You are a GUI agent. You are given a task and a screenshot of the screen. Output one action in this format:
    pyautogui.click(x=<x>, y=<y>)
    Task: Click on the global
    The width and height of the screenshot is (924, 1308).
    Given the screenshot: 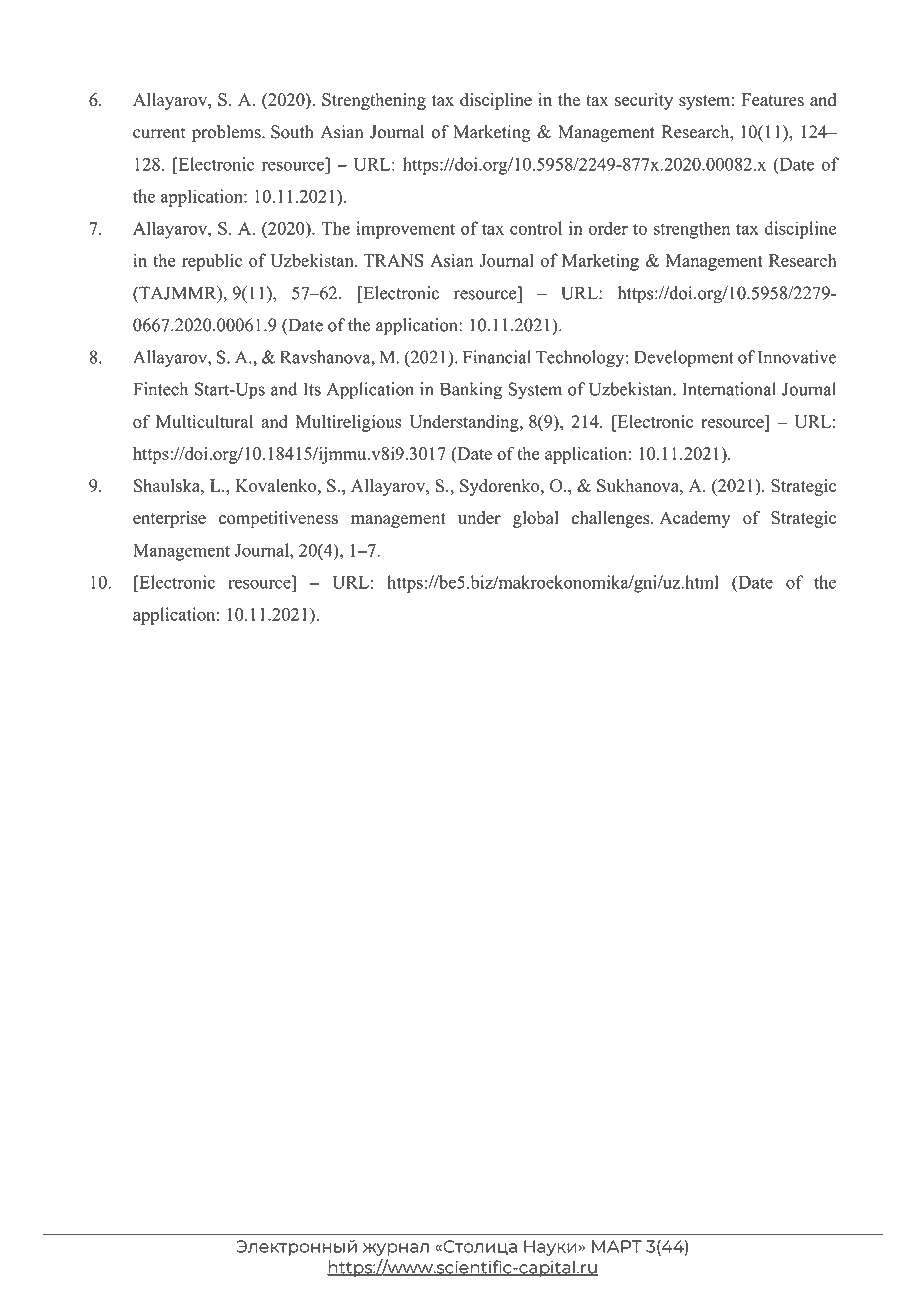 What is the action you would take?
    pyautogui.click(x=536, y=519)
